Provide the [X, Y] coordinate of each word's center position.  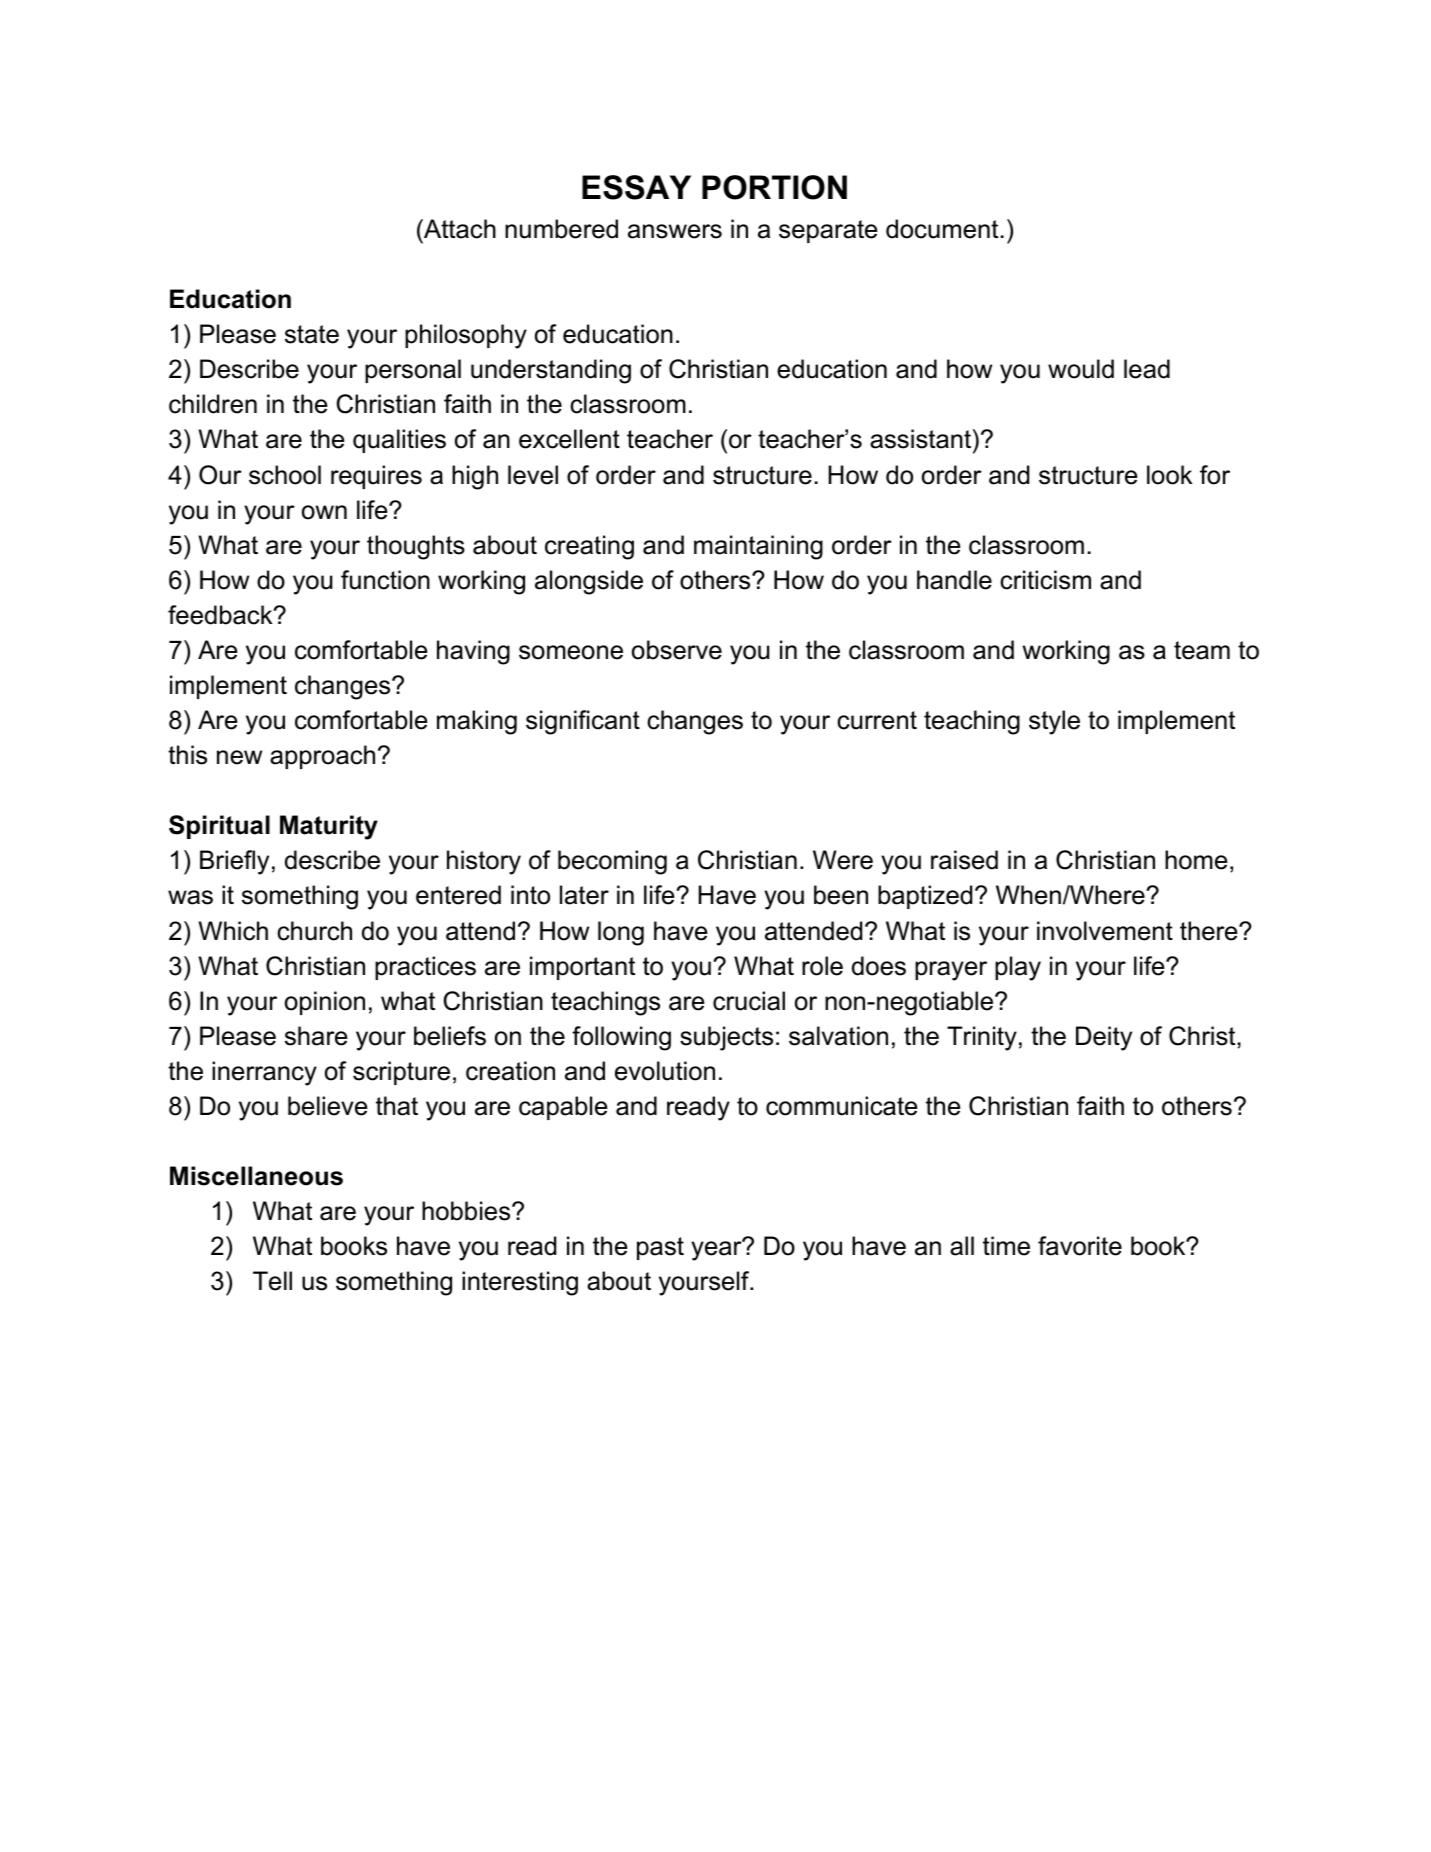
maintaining [758, 547]
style [1054, 722]
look [1170, 475]
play [1018, 968]
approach [322, 757]
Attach [459, 229]
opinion [325, 1003]
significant [583, 722]
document [942, 229]
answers [675, 231]
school [285, 475]
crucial [749, 1001]
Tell [272, 1281]
